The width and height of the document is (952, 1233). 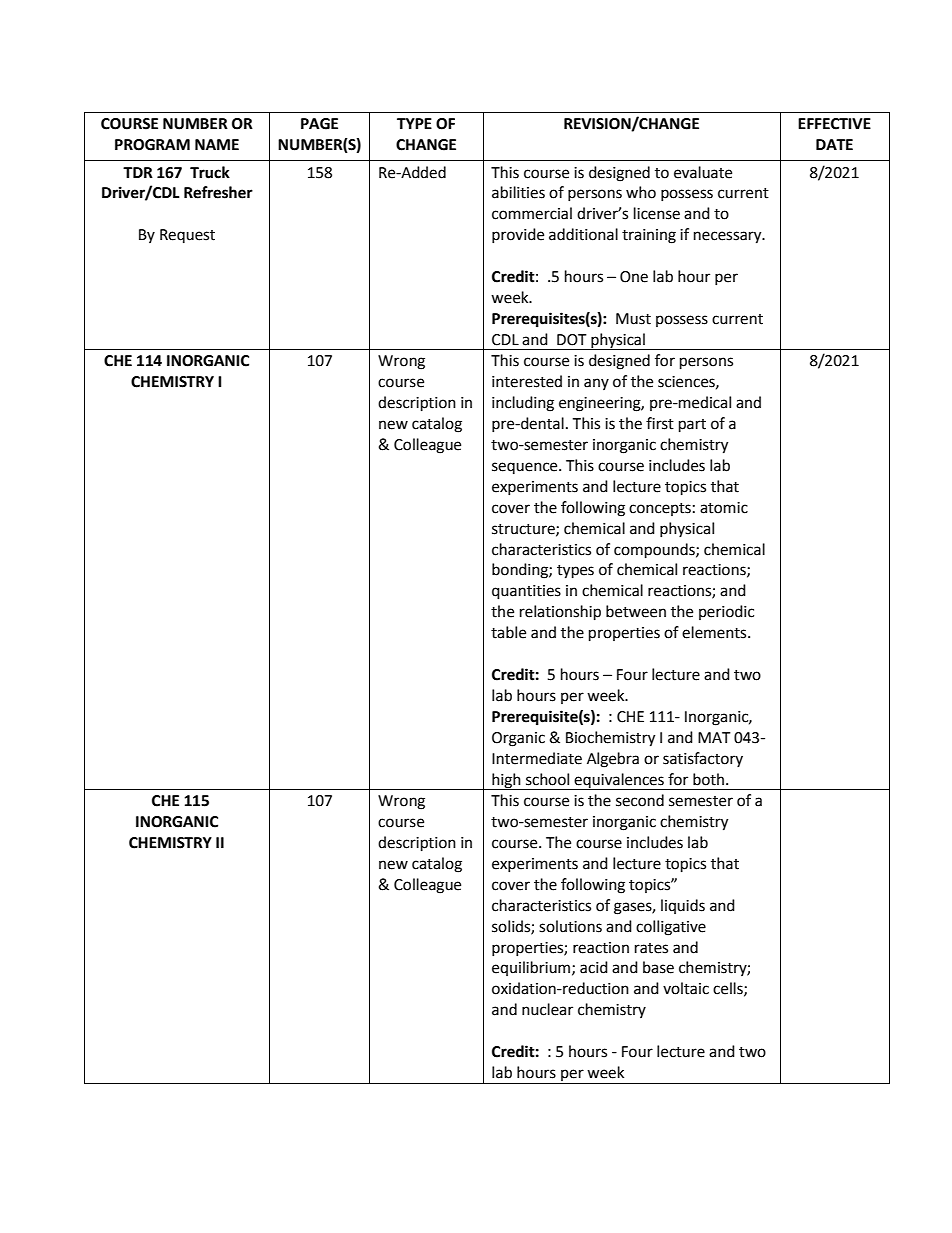 What do you see at coordinates (506, 781) in the document?
I see `high` at bounding box center [506, 781].
